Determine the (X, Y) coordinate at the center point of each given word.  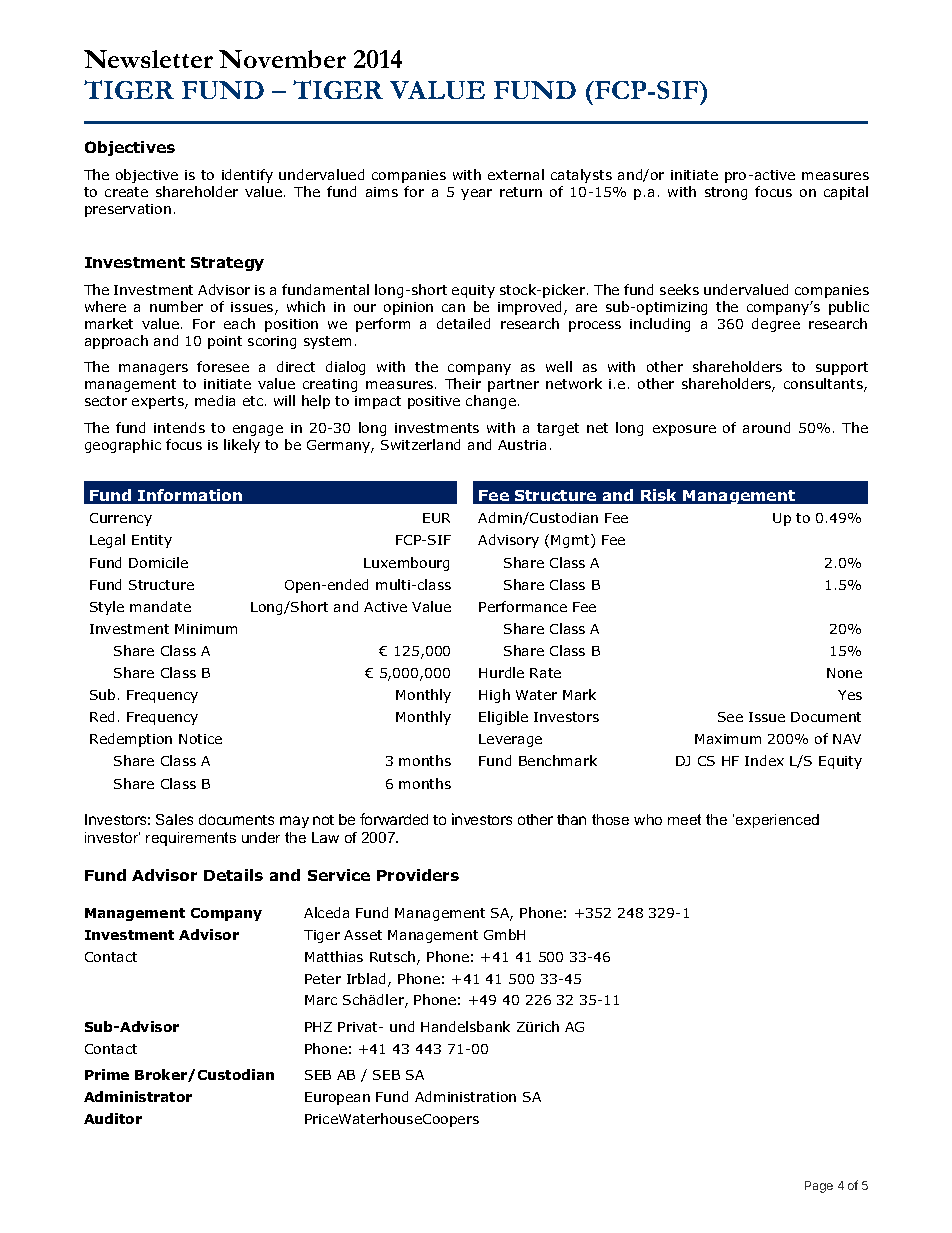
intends (179, 427)
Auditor (113, 1118)
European (337, 1098)
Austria (522, 445)
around (766, 427)
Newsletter (148, 59)
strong (726, 193)
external (516, 174)
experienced (777, 821)
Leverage (510, 740)
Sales (174, 819)
